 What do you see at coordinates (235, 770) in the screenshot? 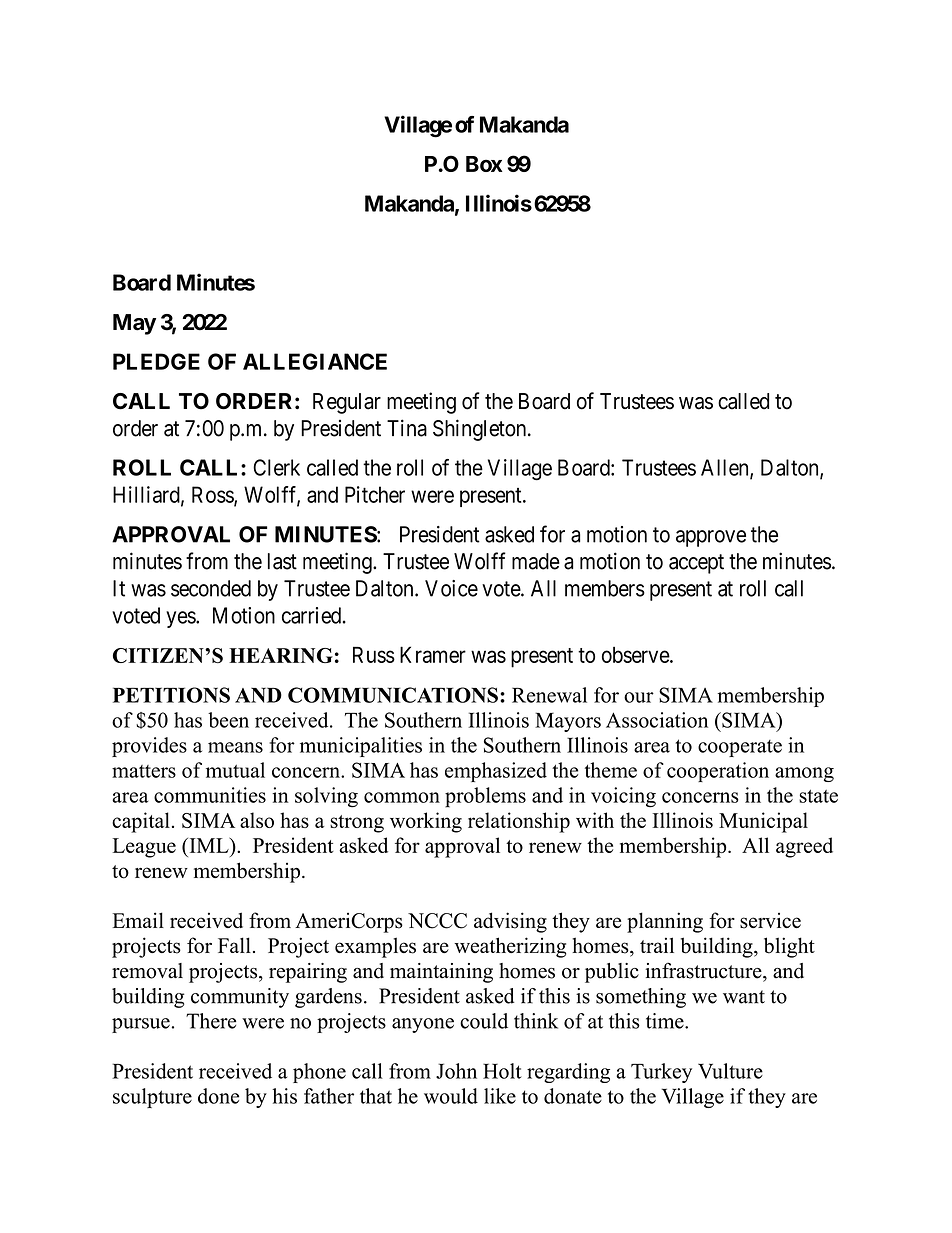
I see `mutual` at bounding box center [235, 770].
